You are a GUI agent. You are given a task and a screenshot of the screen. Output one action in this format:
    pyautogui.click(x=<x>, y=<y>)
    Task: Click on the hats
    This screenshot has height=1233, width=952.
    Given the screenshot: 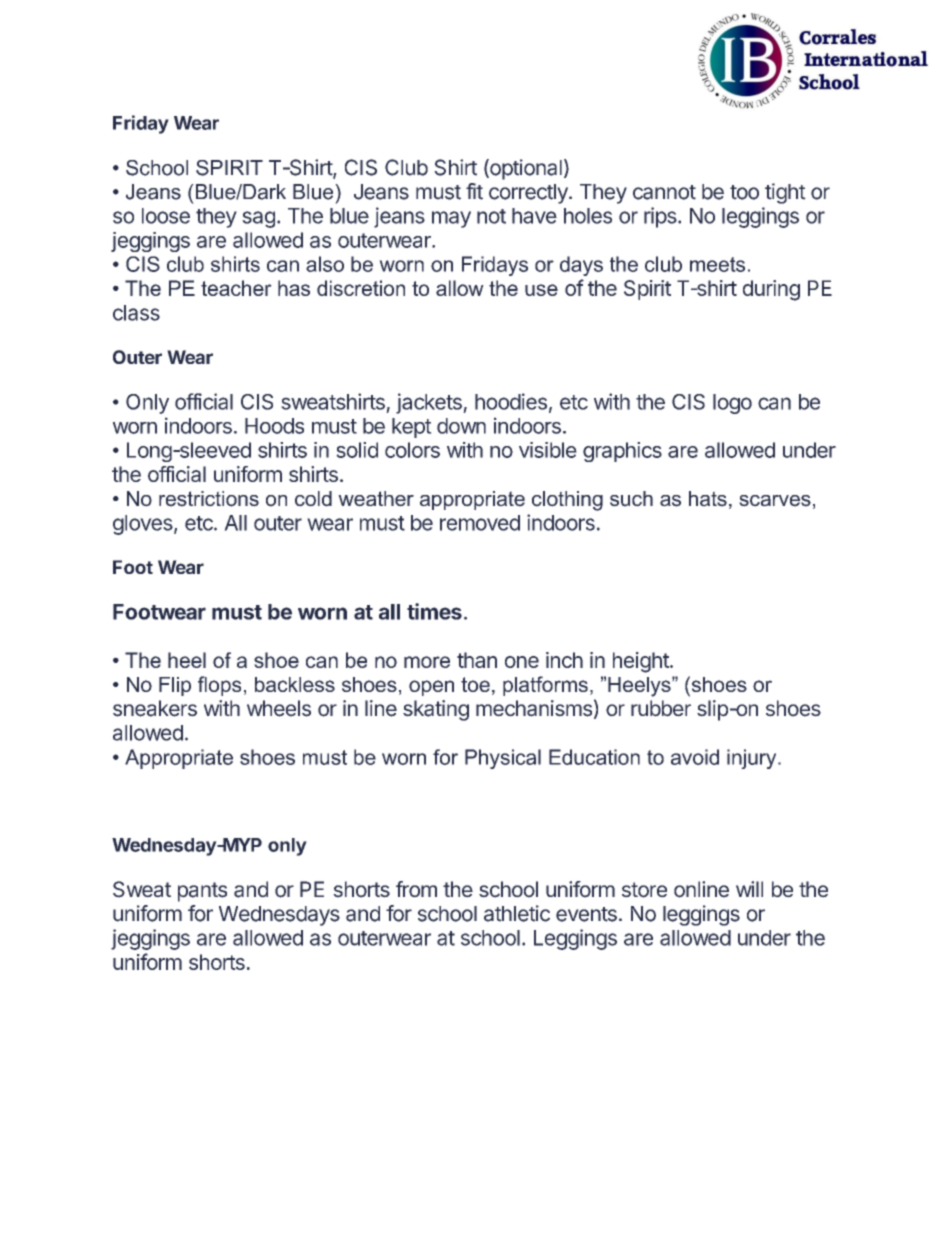 What is the action you would take?
    pyautogui.click(x=708, y=499)
